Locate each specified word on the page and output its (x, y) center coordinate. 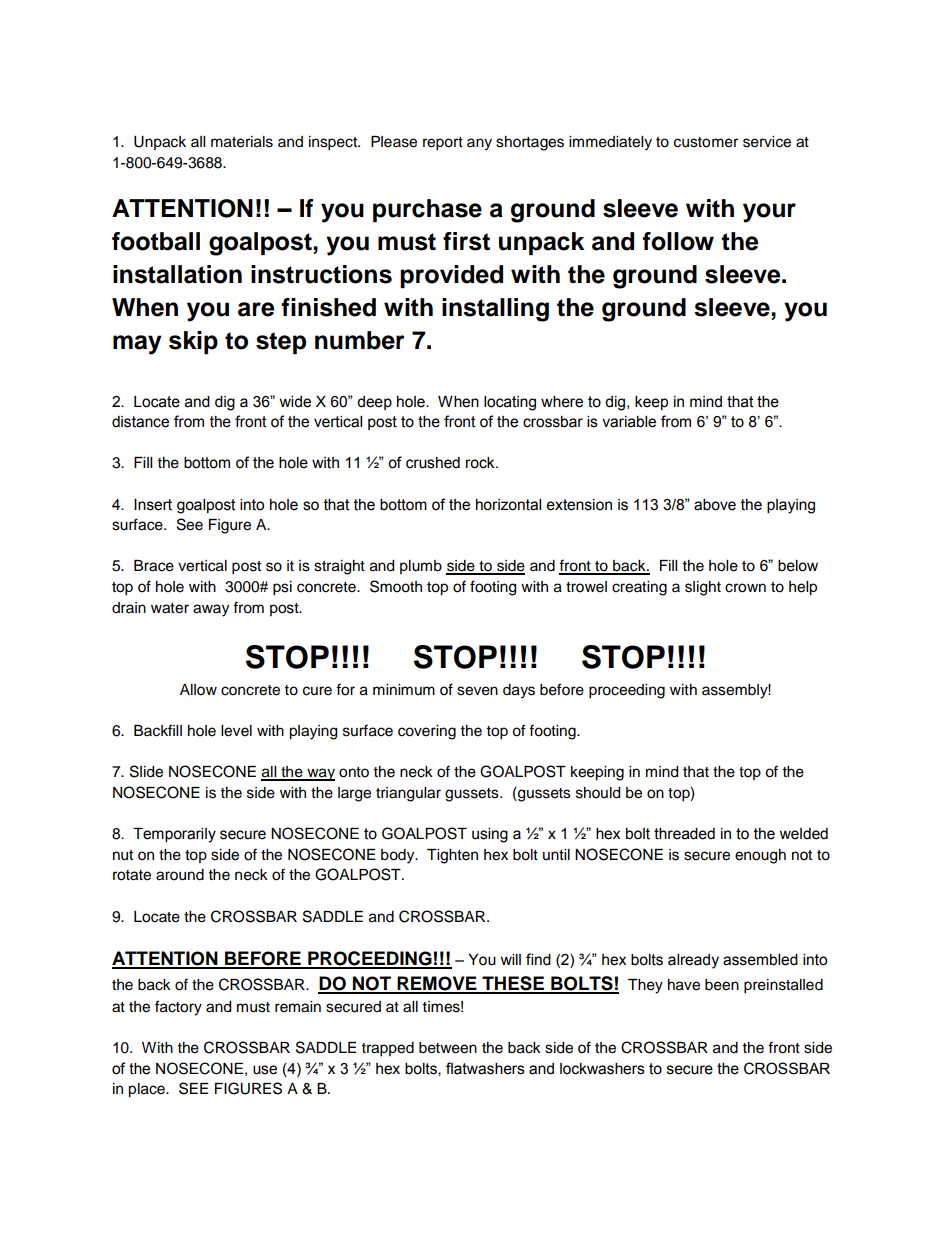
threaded (684, 834)
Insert (153, 505)
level (236, 731)
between (448, 1048)
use (265, 1070)
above (715, 505)
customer (706, 142)
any (479, 144)
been (722, 985)
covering (427, 732)
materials (242, 142)
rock (481, 463)
